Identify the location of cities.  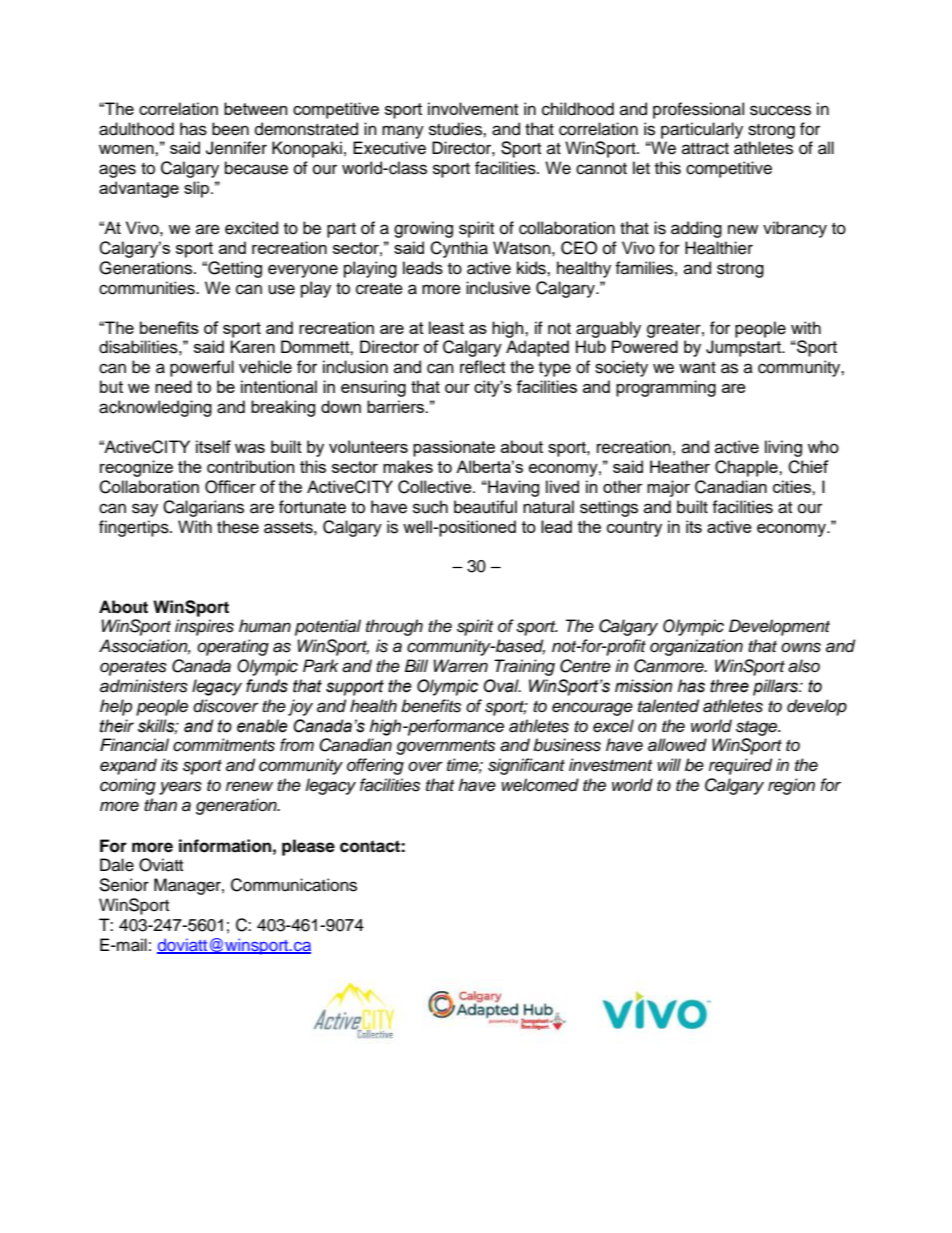
(793, 486).
